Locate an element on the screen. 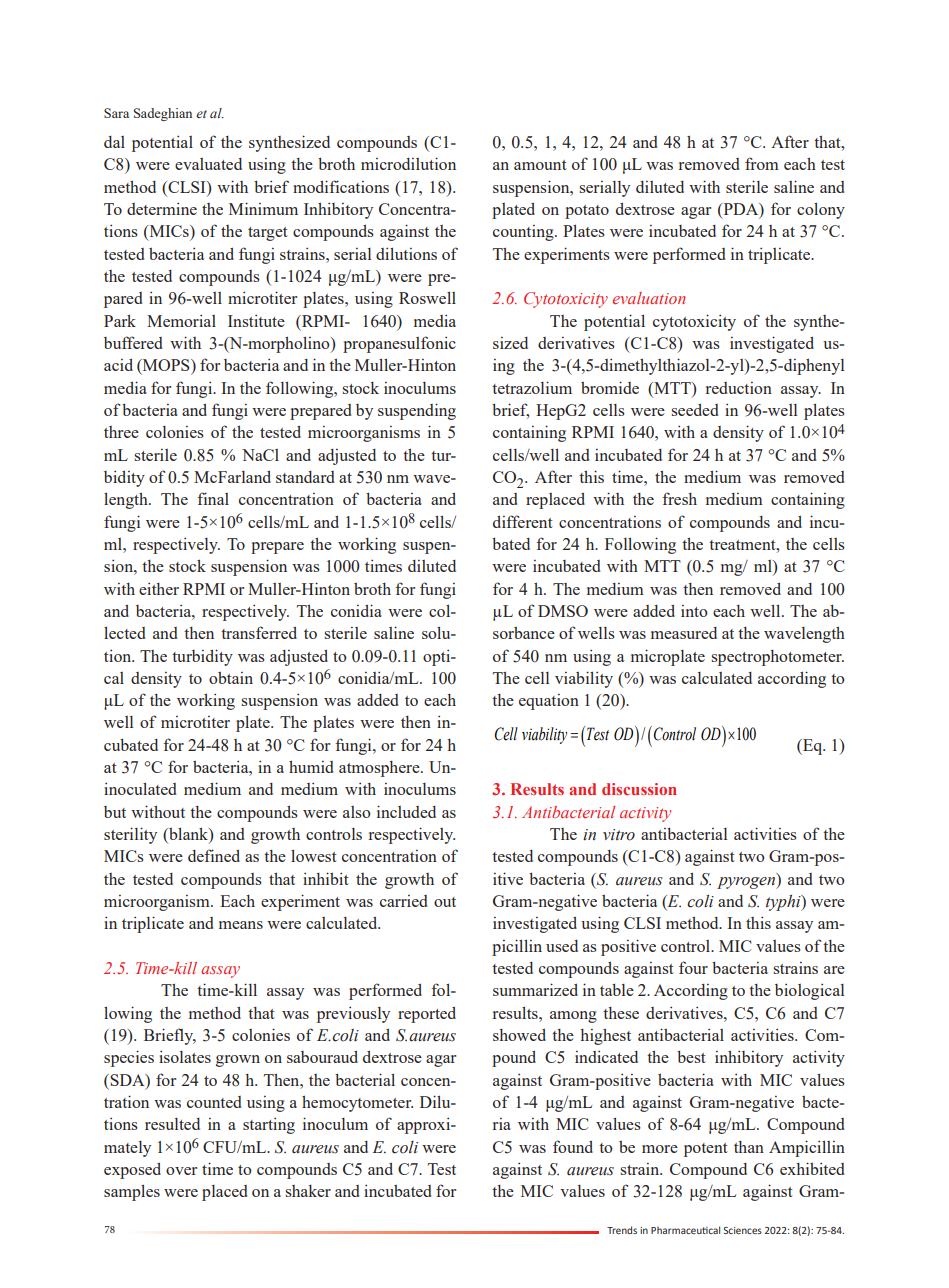 The height and width of the screenshot is (1288, 949). amount is located at coordinates (540, 165).
